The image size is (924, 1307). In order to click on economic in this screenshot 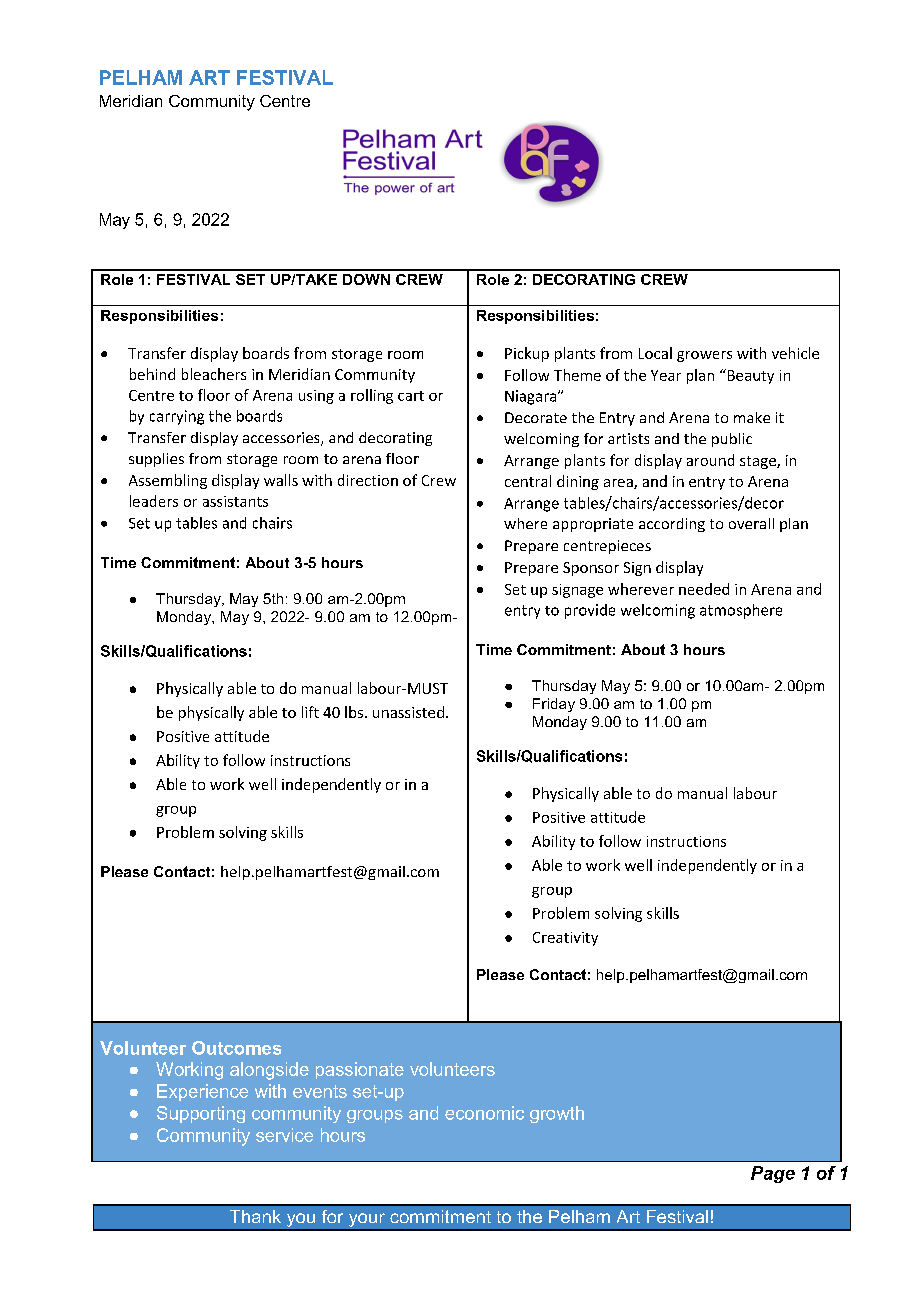, I will do `click(484, 1113)`.
